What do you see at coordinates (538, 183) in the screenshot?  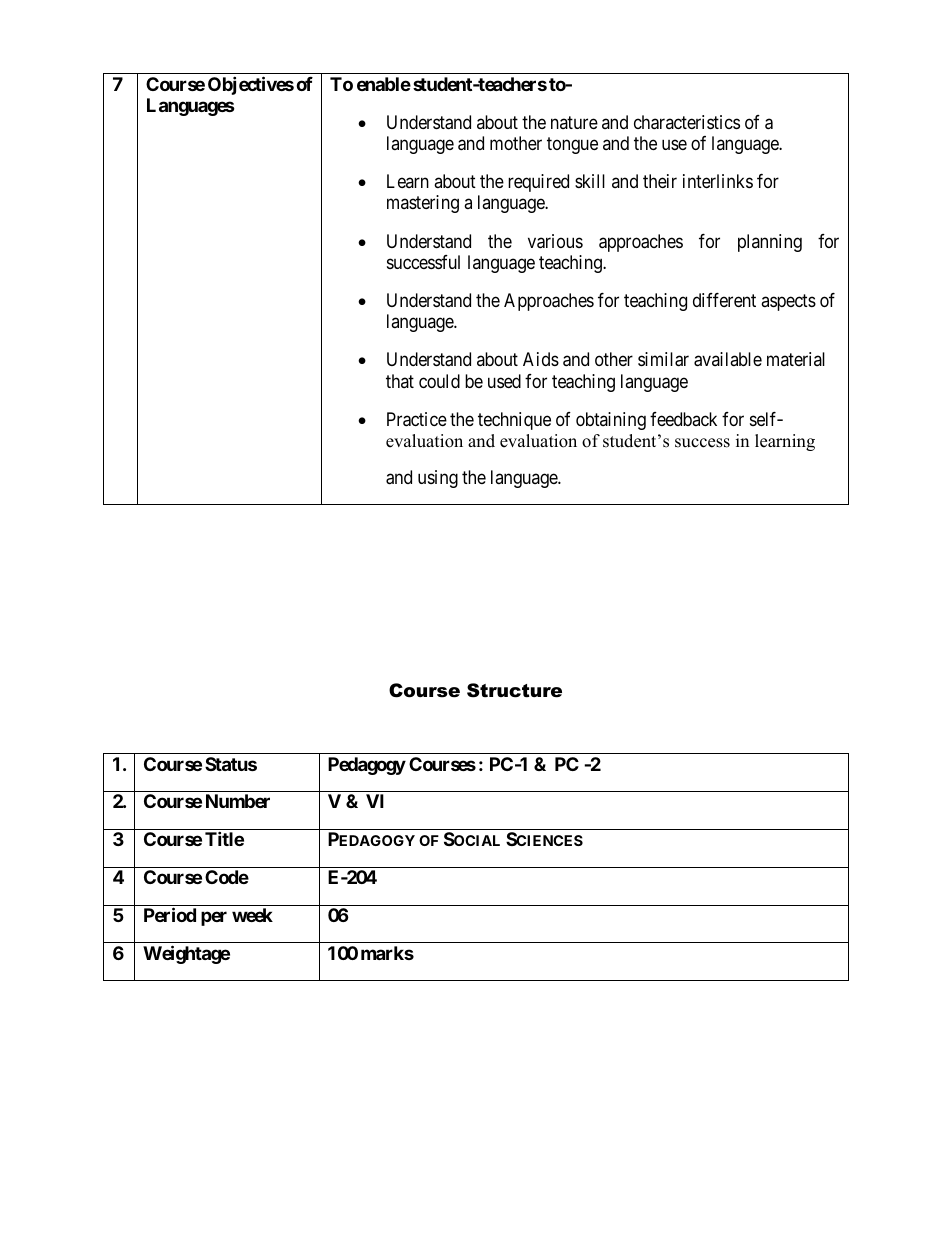 I see `required` at bounding box center [538, 183].
